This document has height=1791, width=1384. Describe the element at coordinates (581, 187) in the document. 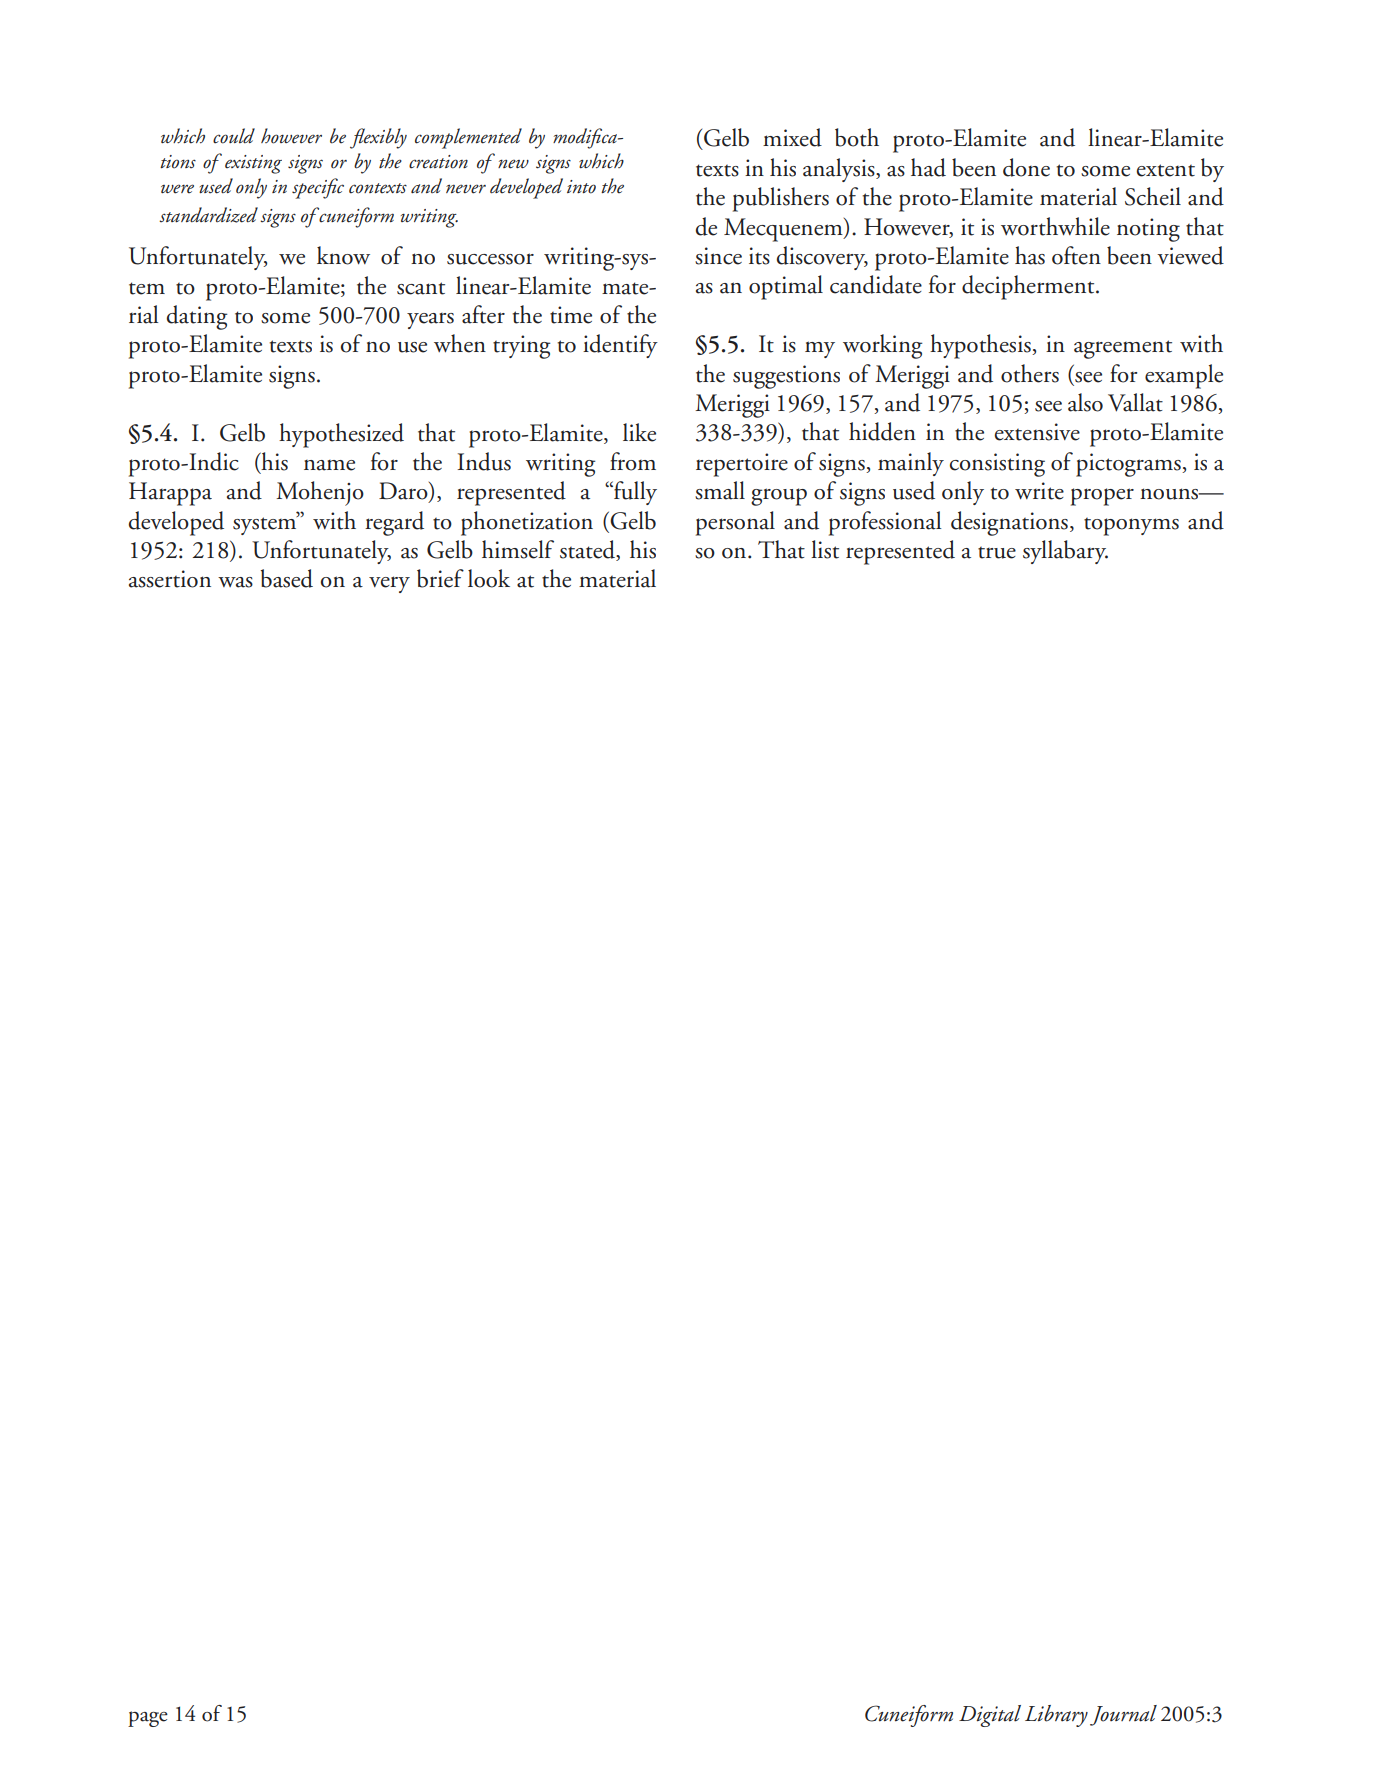

I see `into` at that location.
